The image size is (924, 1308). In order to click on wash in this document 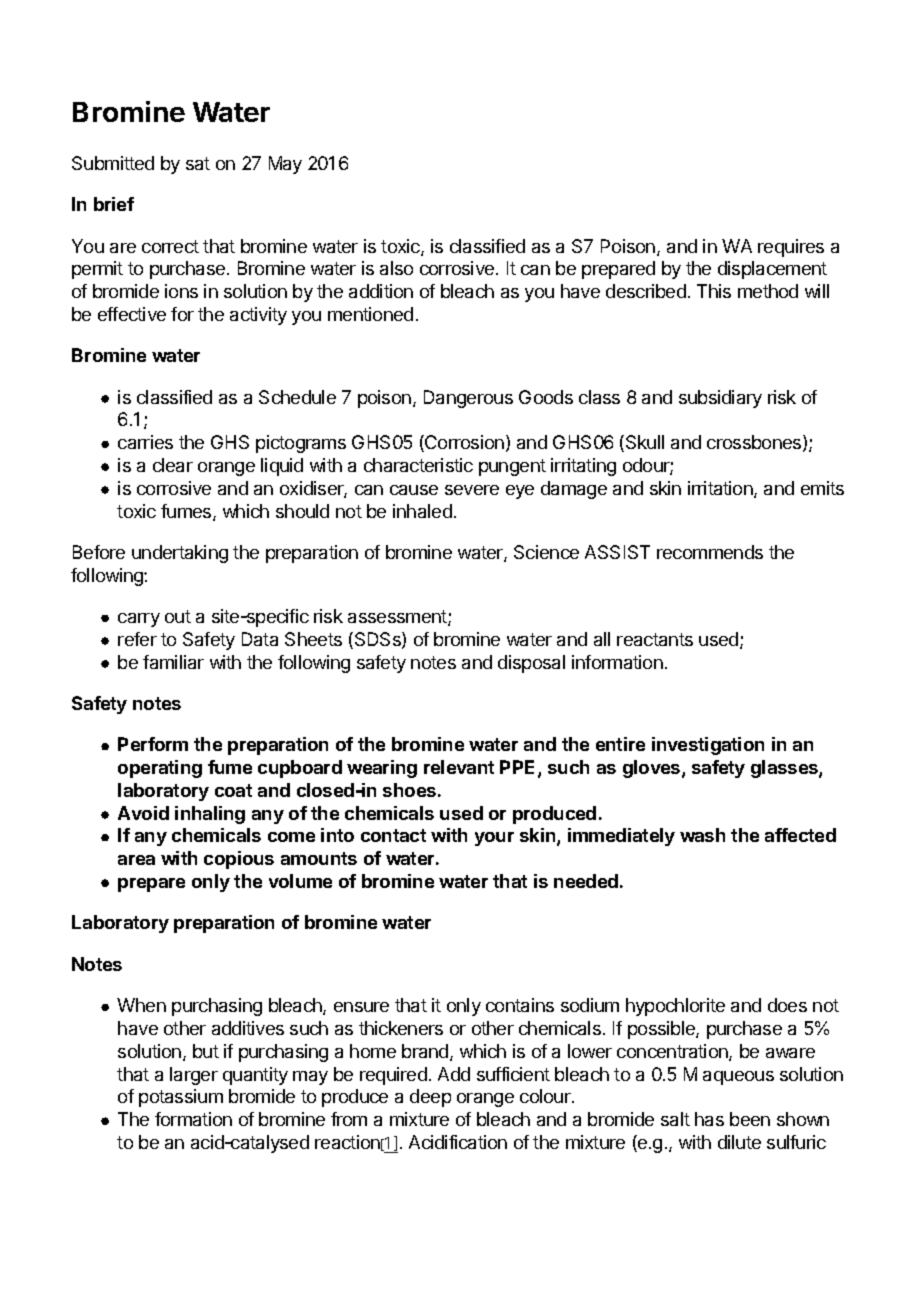, I will do `click(702, 835)`.
